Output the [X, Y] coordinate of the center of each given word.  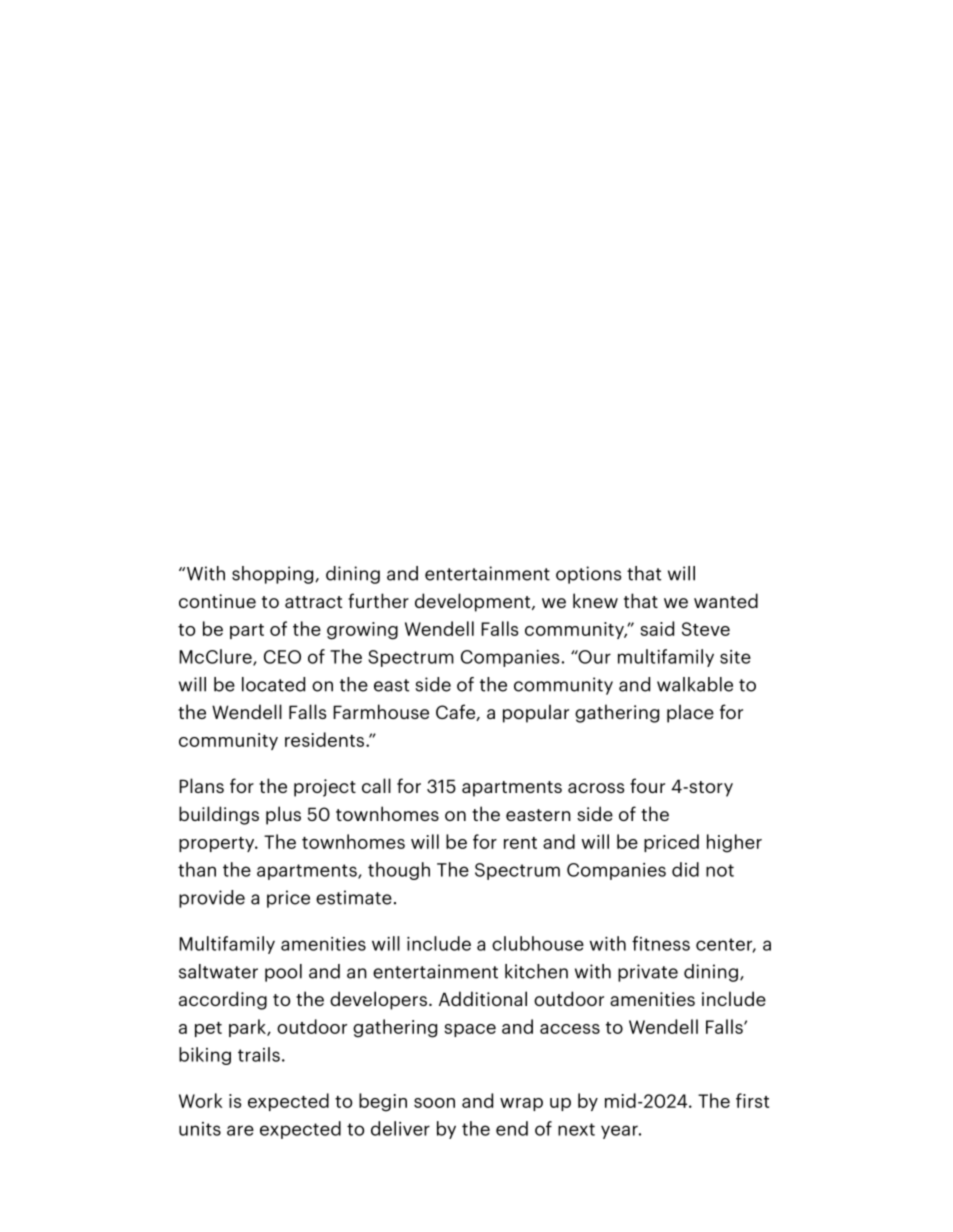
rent [520, 843]
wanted [726, 600]
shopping [274, 575]
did [685, 869]
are [240, 1130]
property [218, 844]
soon [434, 1103]
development [474, 602]
